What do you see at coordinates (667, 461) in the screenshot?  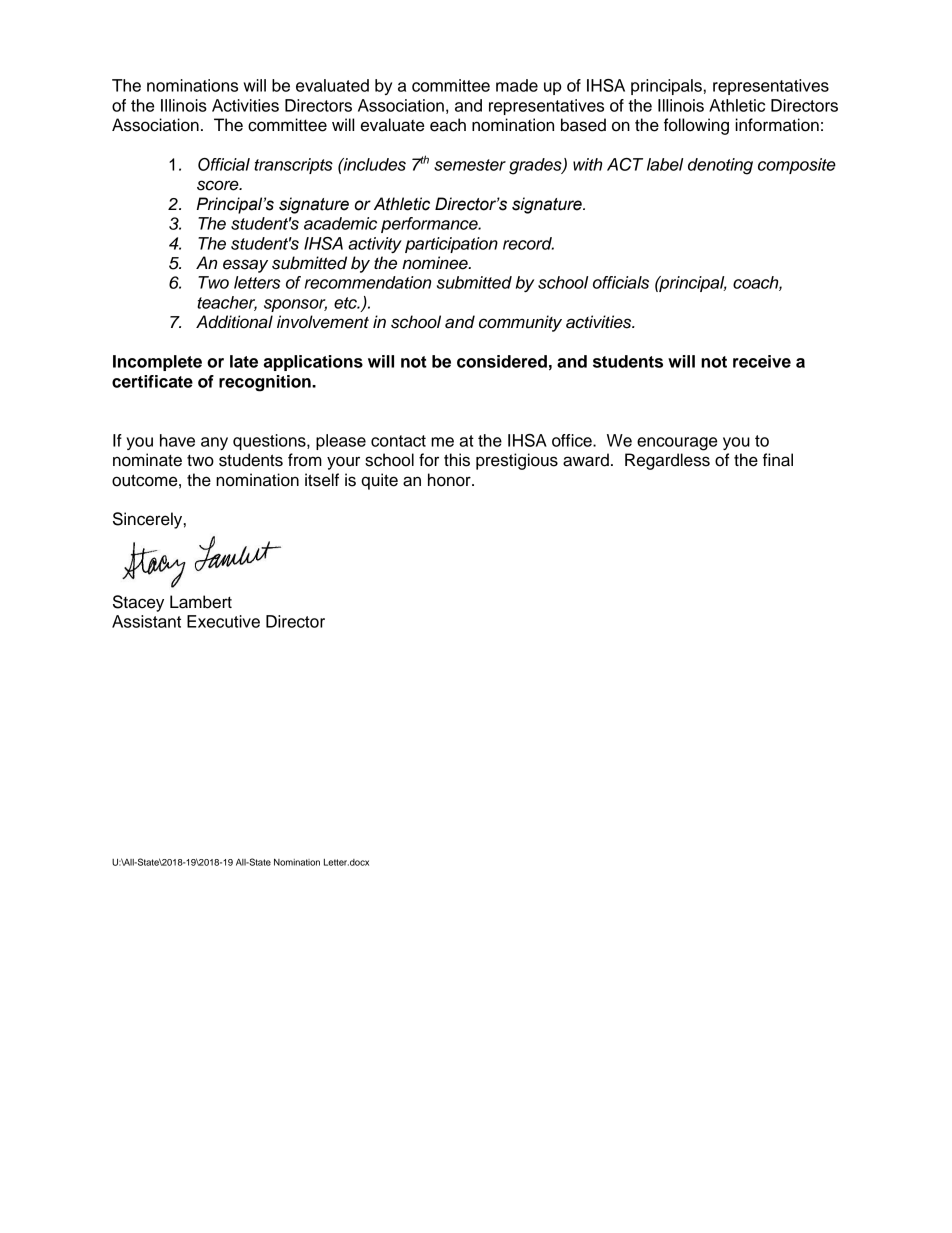 I see `Regardless` at bounding box center [667, 461].
